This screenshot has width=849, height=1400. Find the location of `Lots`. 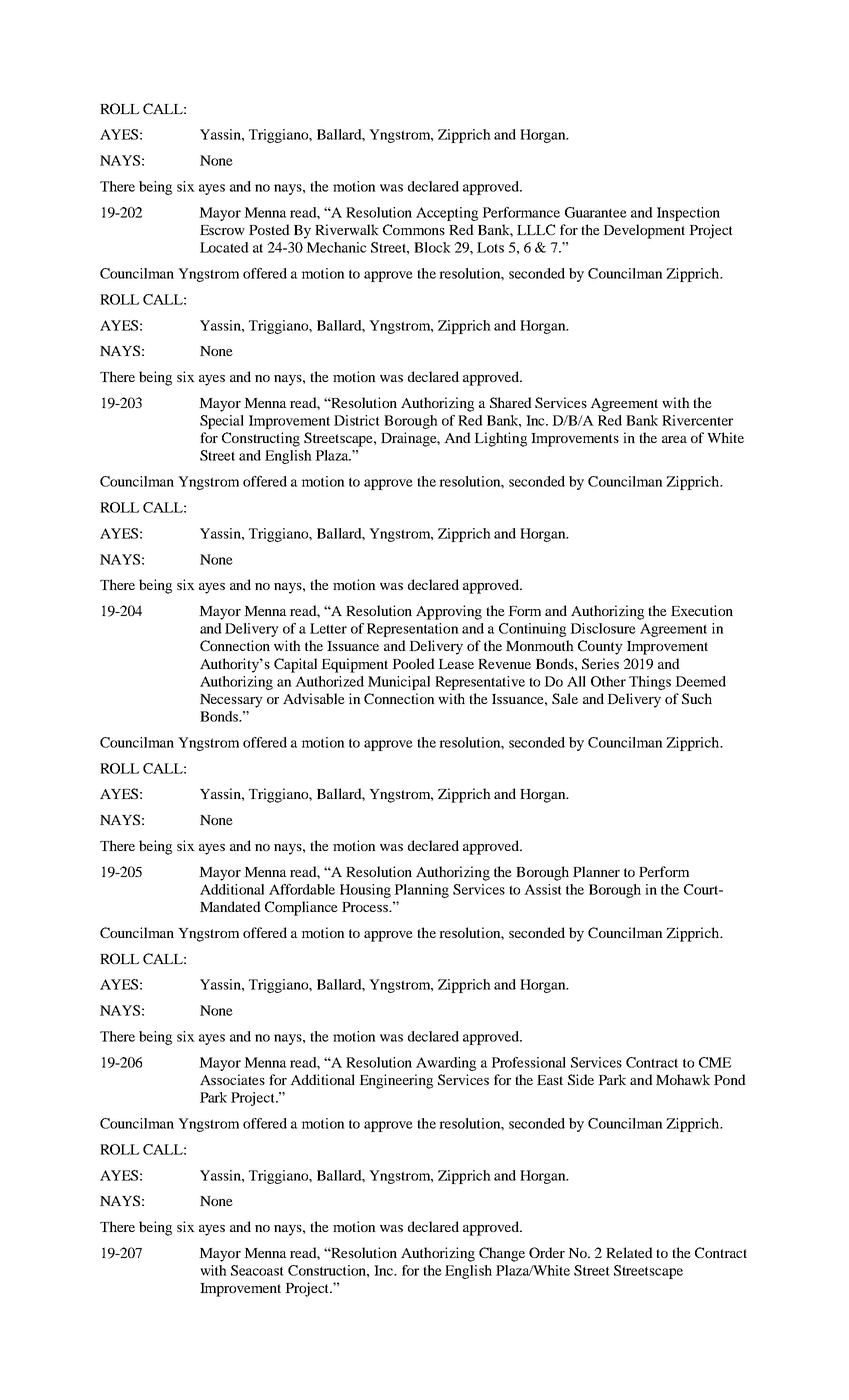

Lots is located at coordinates (490, 247).
